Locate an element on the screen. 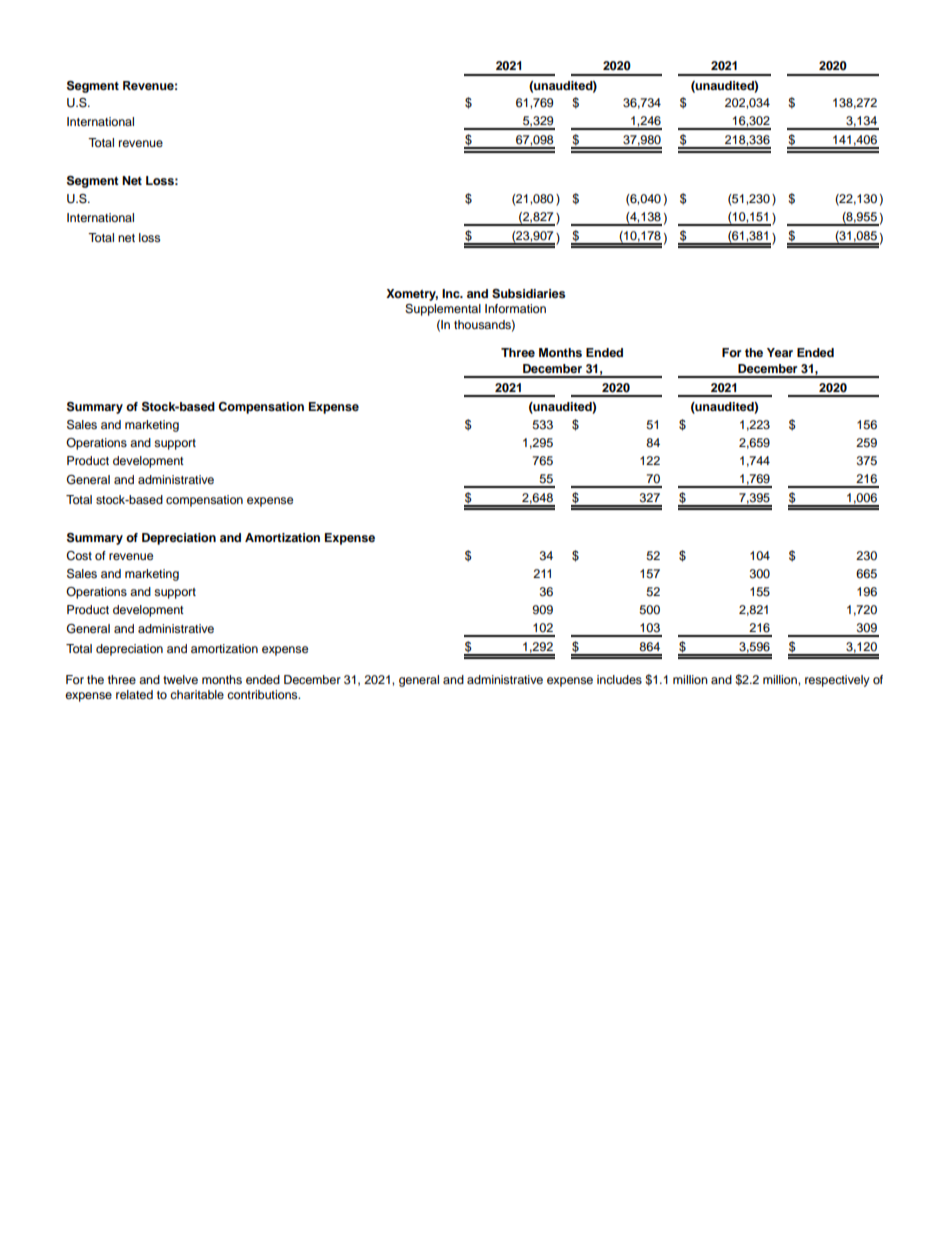 The width and height of the screenshot is (952, 1233). Subsidiaries is located at coordinates (528, 294).
